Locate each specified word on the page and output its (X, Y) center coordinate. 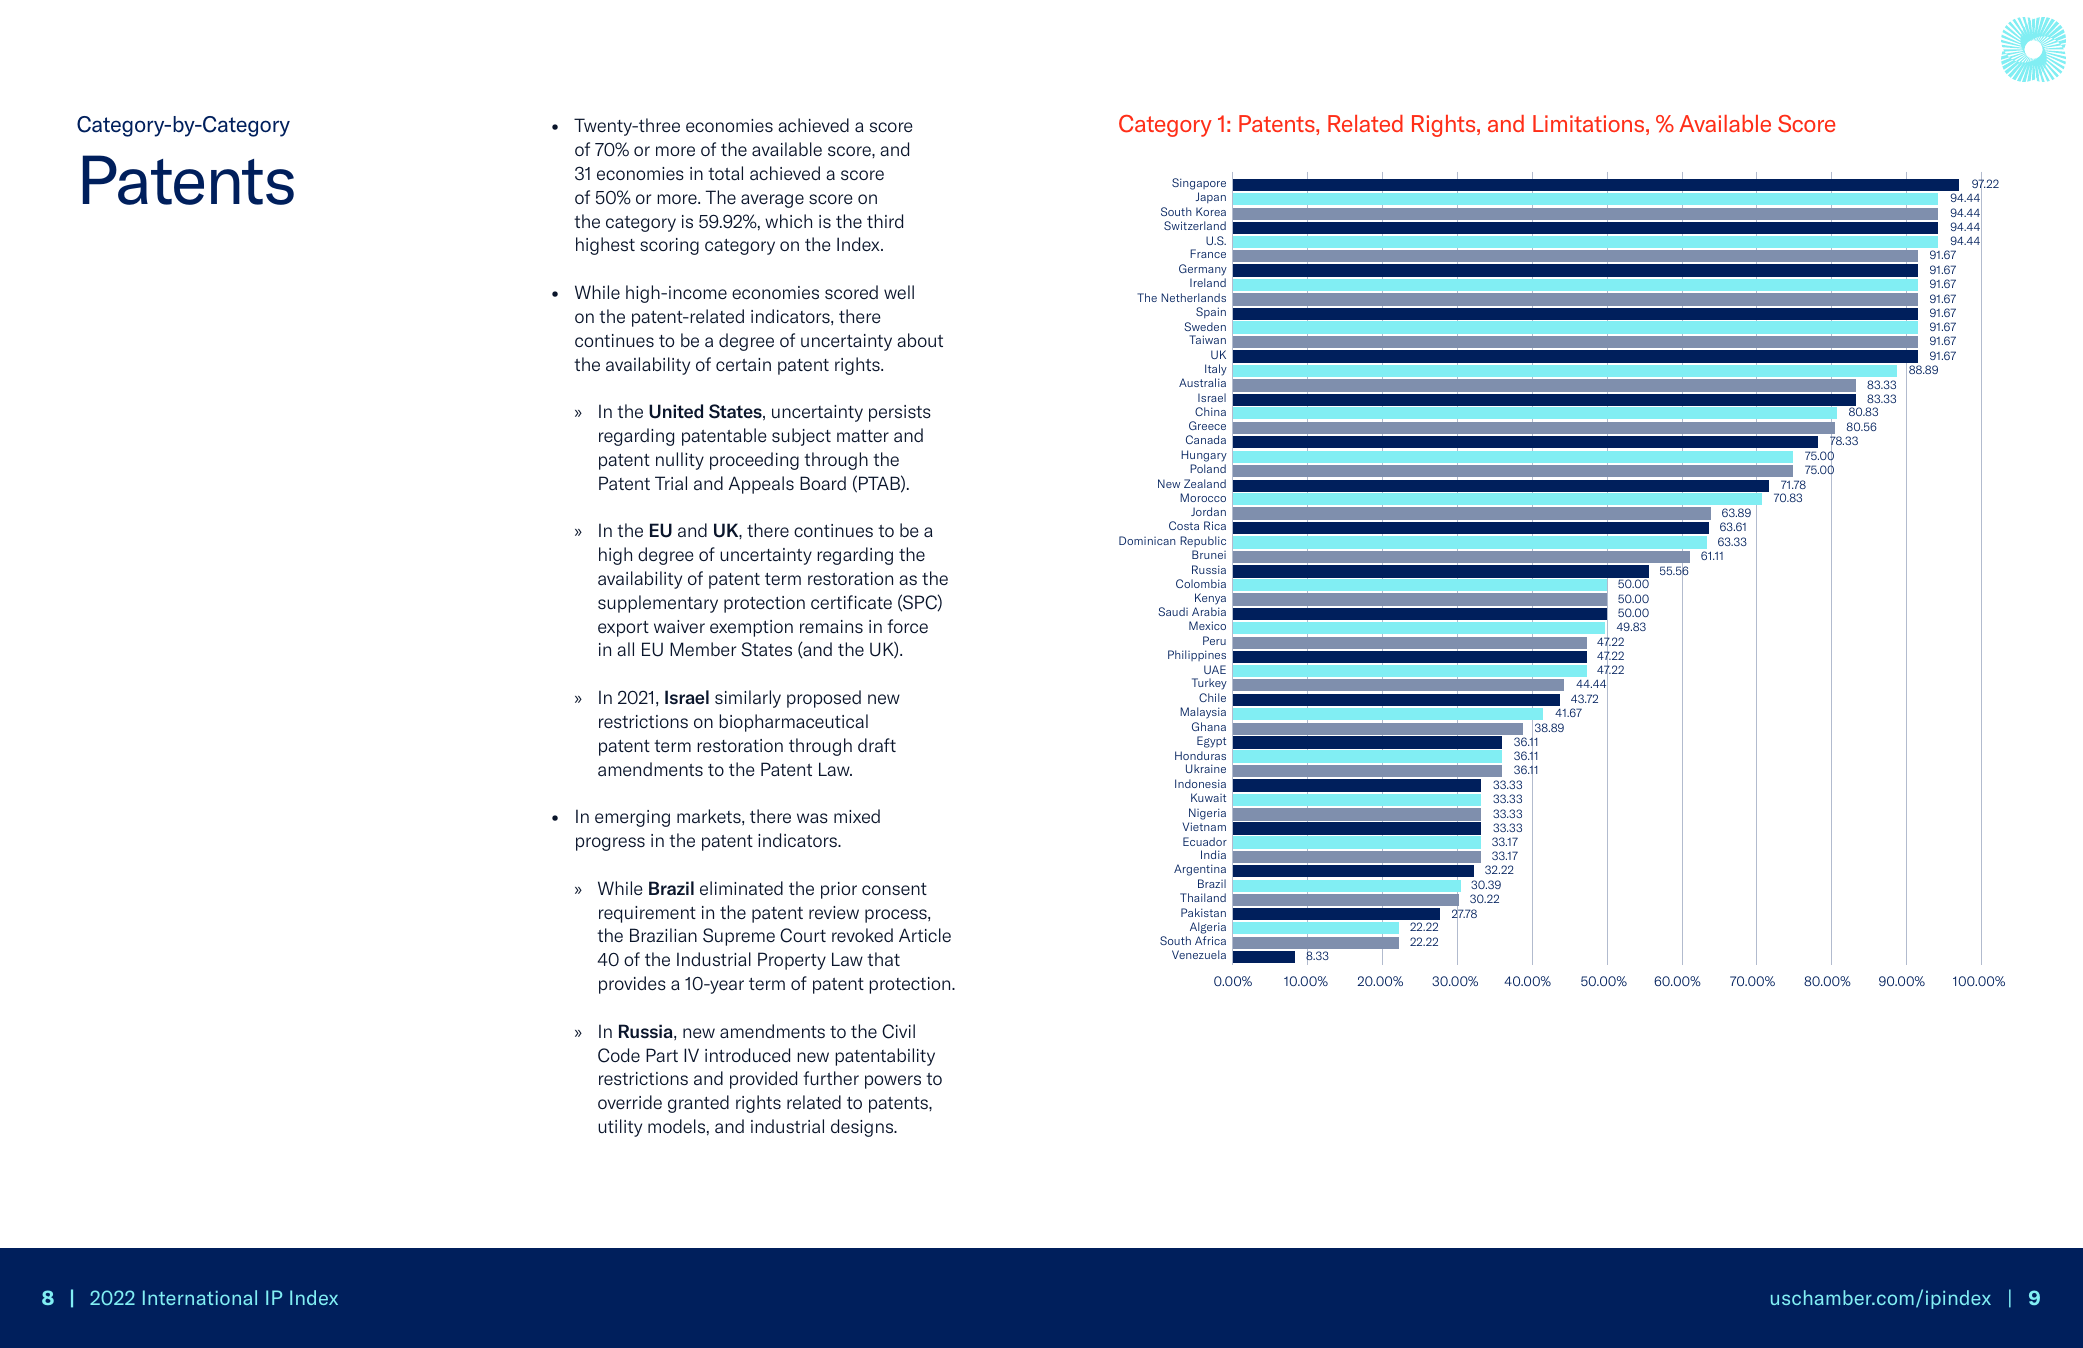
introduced (747, 1055)
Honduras (1200, 755)
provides (632, 985)
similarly (748, 699)
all (625, 649)
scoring (669, 246)
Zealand (1205, 483)
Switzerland (1195, 225)
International (200, 1297)
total (725, 173)
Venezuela (1199, 954)
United (676, 411)
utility (620, 1128)
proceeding (754, 461)
